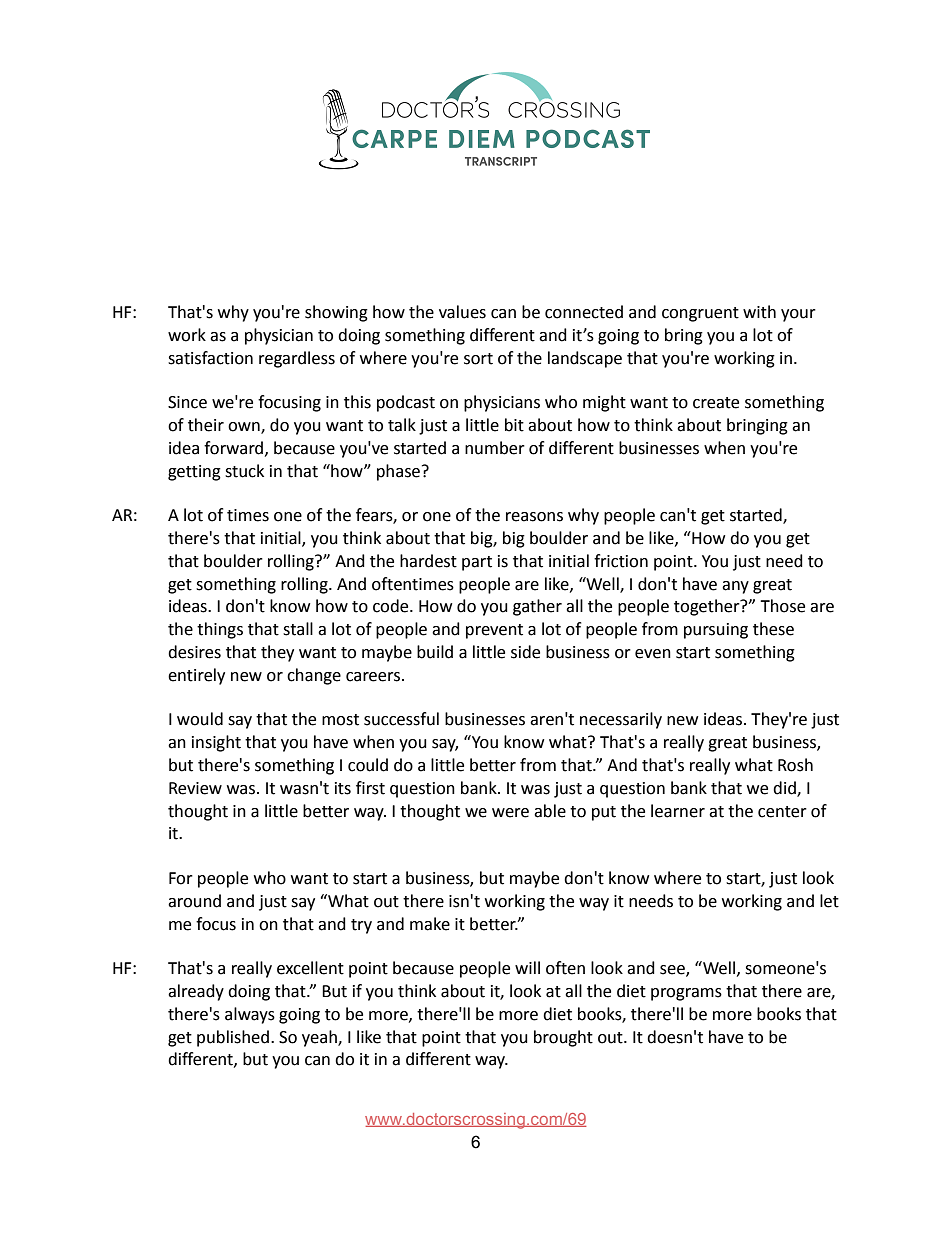 The image size is (952, 1233). What do you see at coordinates (525, 652) in the document?
I see `side` at bounding box center [525, 652].
